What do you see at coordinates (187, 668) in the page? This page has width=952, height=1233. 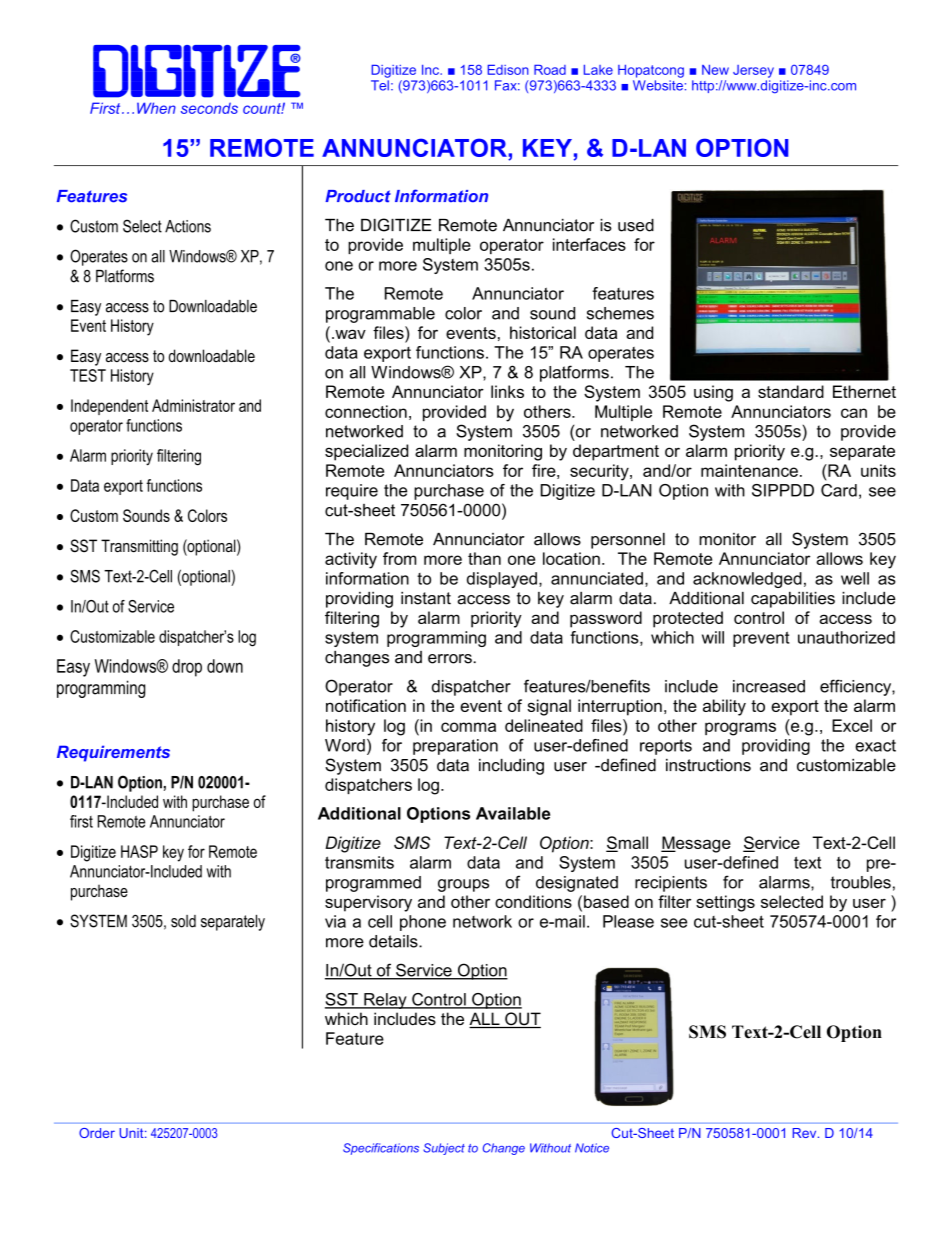 I see `drop` at bounding box center [187, 668].
